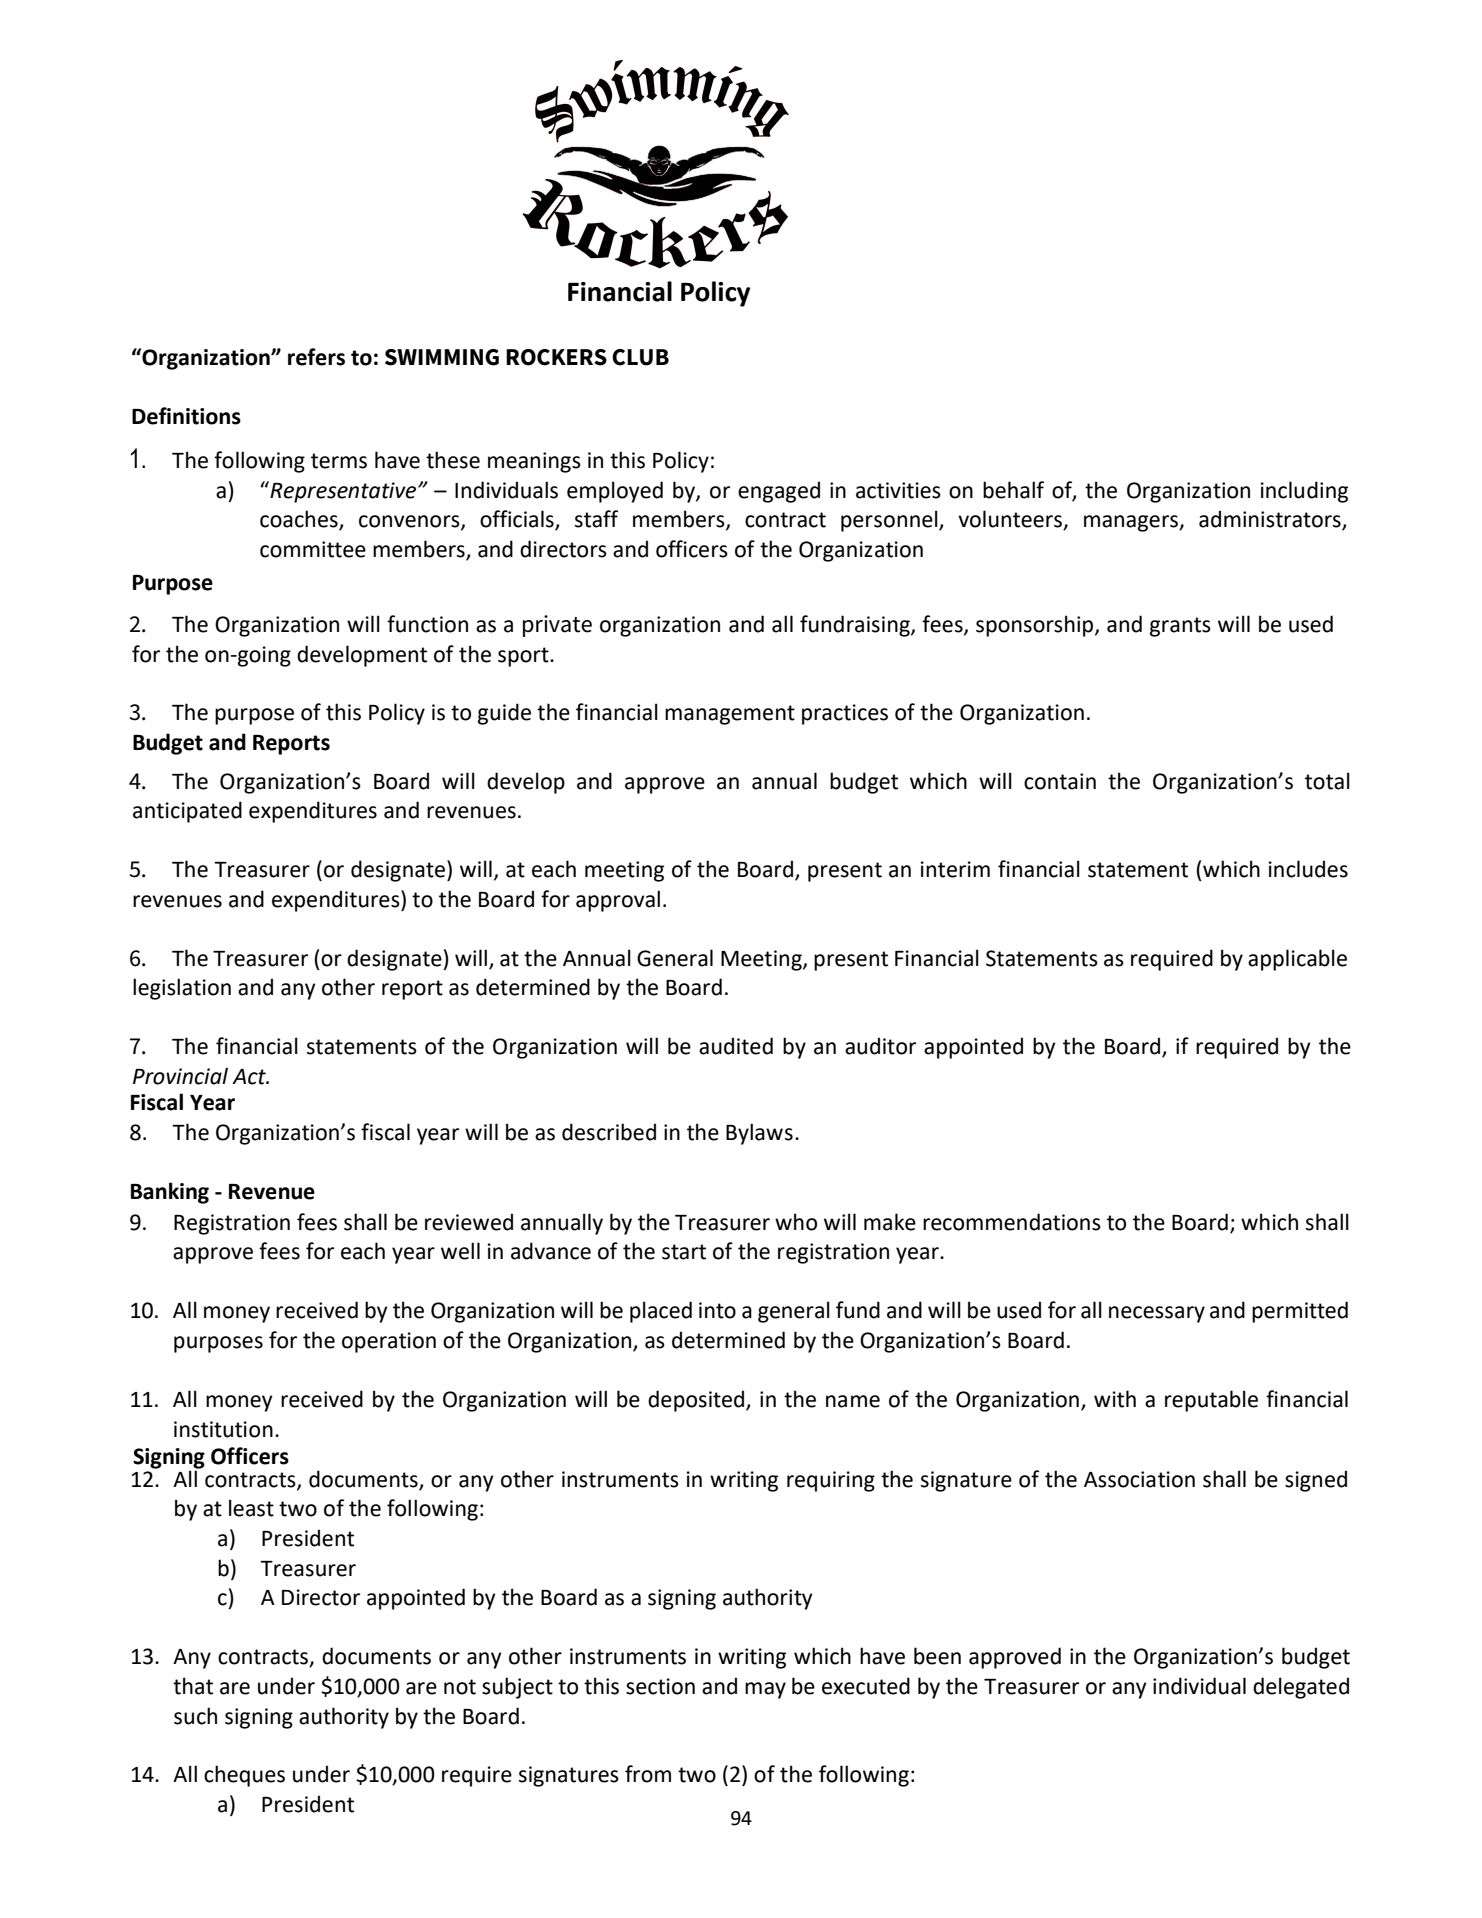  I want to click on cheques, so click(244, 1776).
